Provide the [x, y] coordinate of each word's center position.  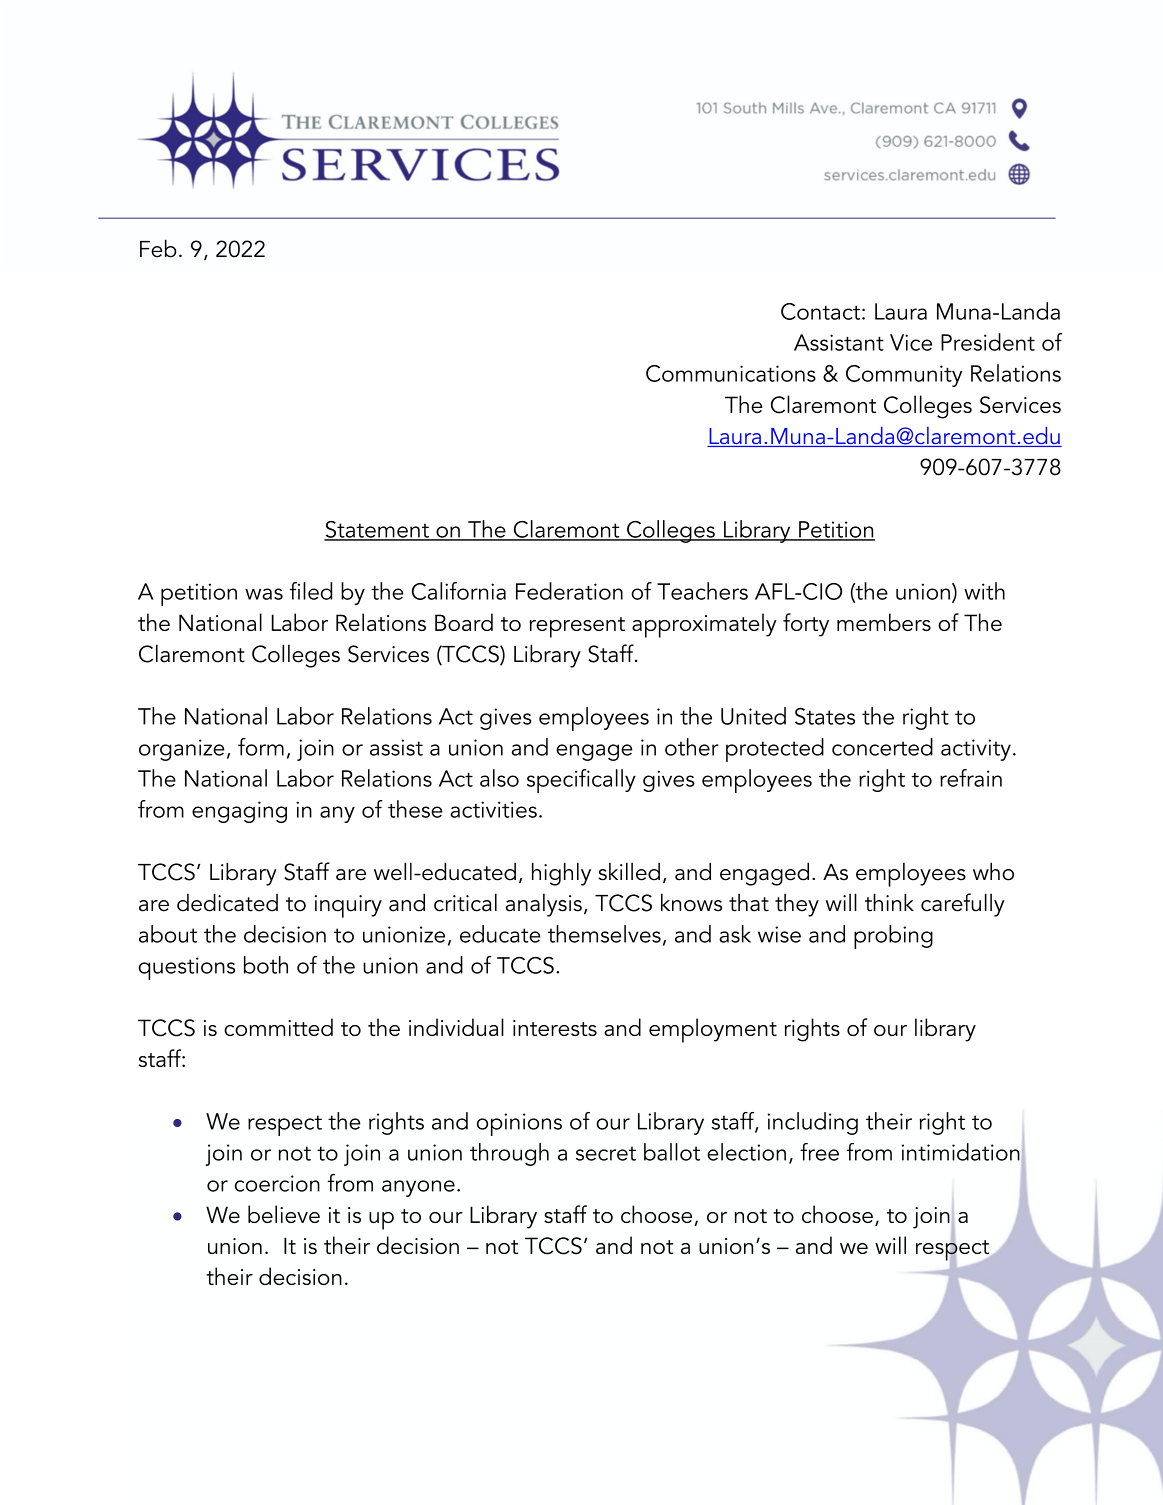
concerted [882, 747]
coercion [277, 1183]
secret [606, 1153]
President [988, 342]
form [261, 747]
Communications [731, 373]
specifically [581, 781]
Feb [158, 248]
